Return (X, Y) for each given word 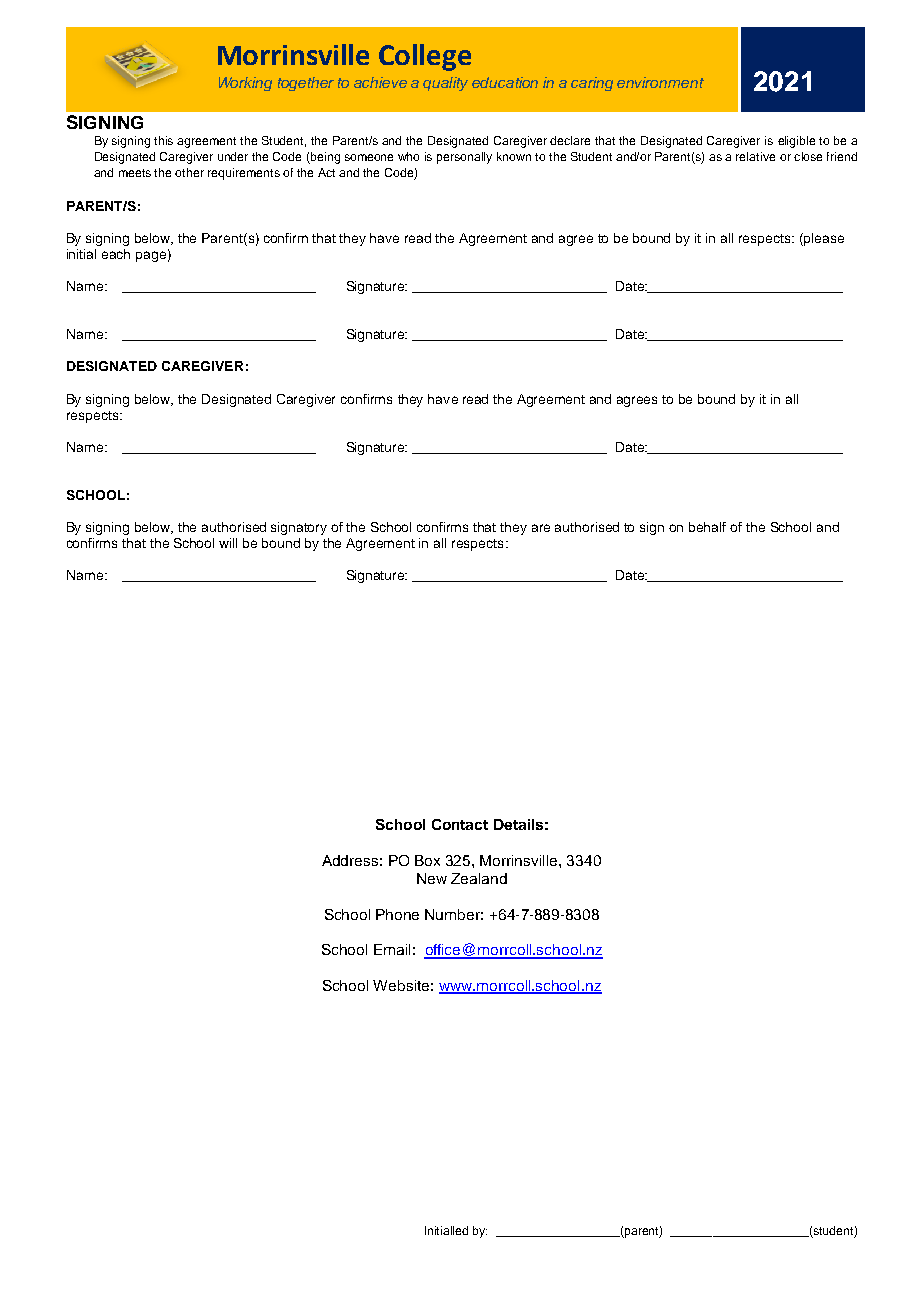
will (228, 543)
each (116, 254)
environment (660, 82)
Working (245, 84)
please (823, 239)
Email (392, 949)
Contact (460, 824)
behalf (707, 527)
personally (464, 158)
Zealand (479, 878)
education (505, 82)
